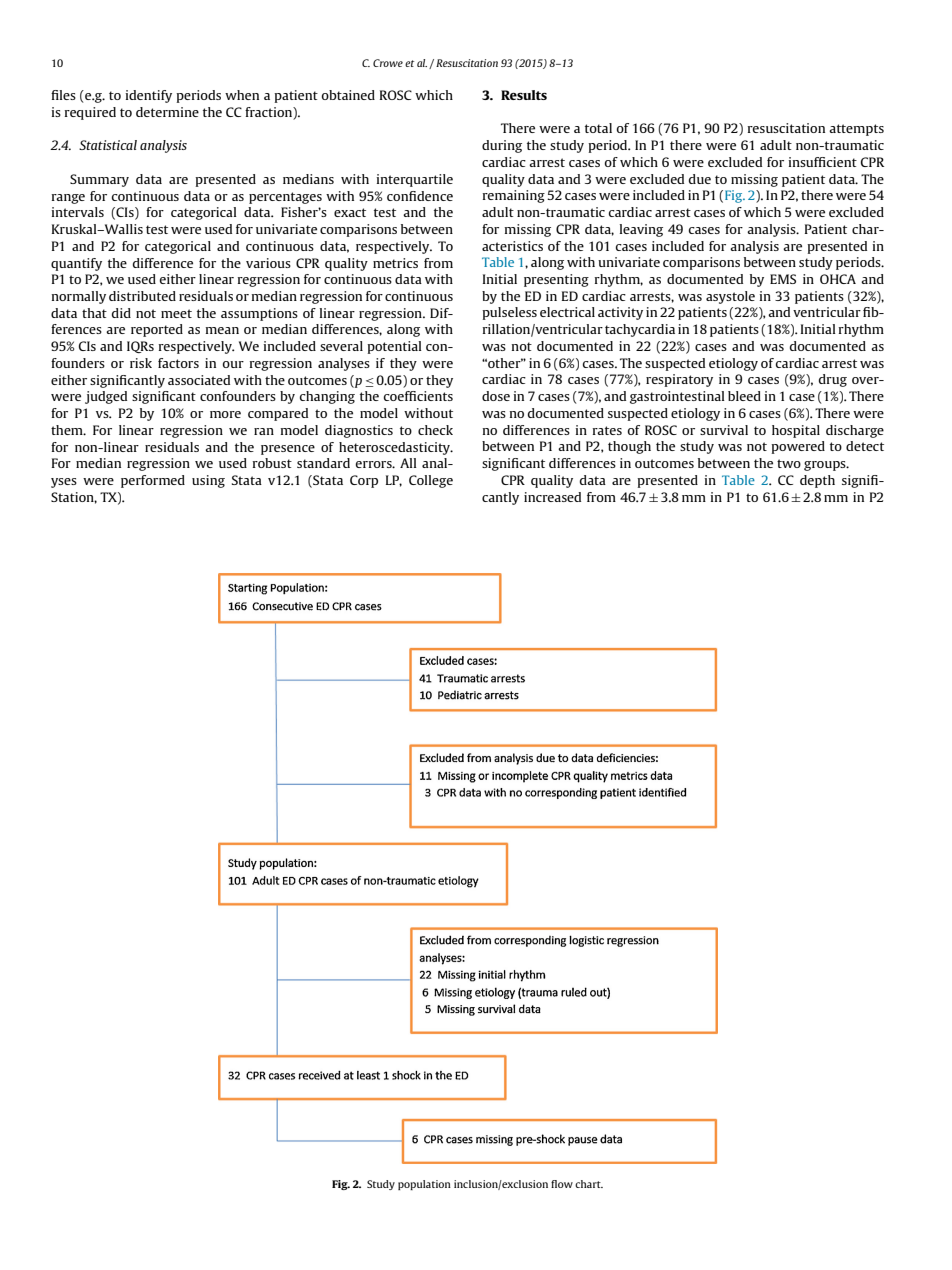 The height and width of the page is (1270, 952). Describe the element at coordinates (817, 481) in the page. I see `depth` at that location.
